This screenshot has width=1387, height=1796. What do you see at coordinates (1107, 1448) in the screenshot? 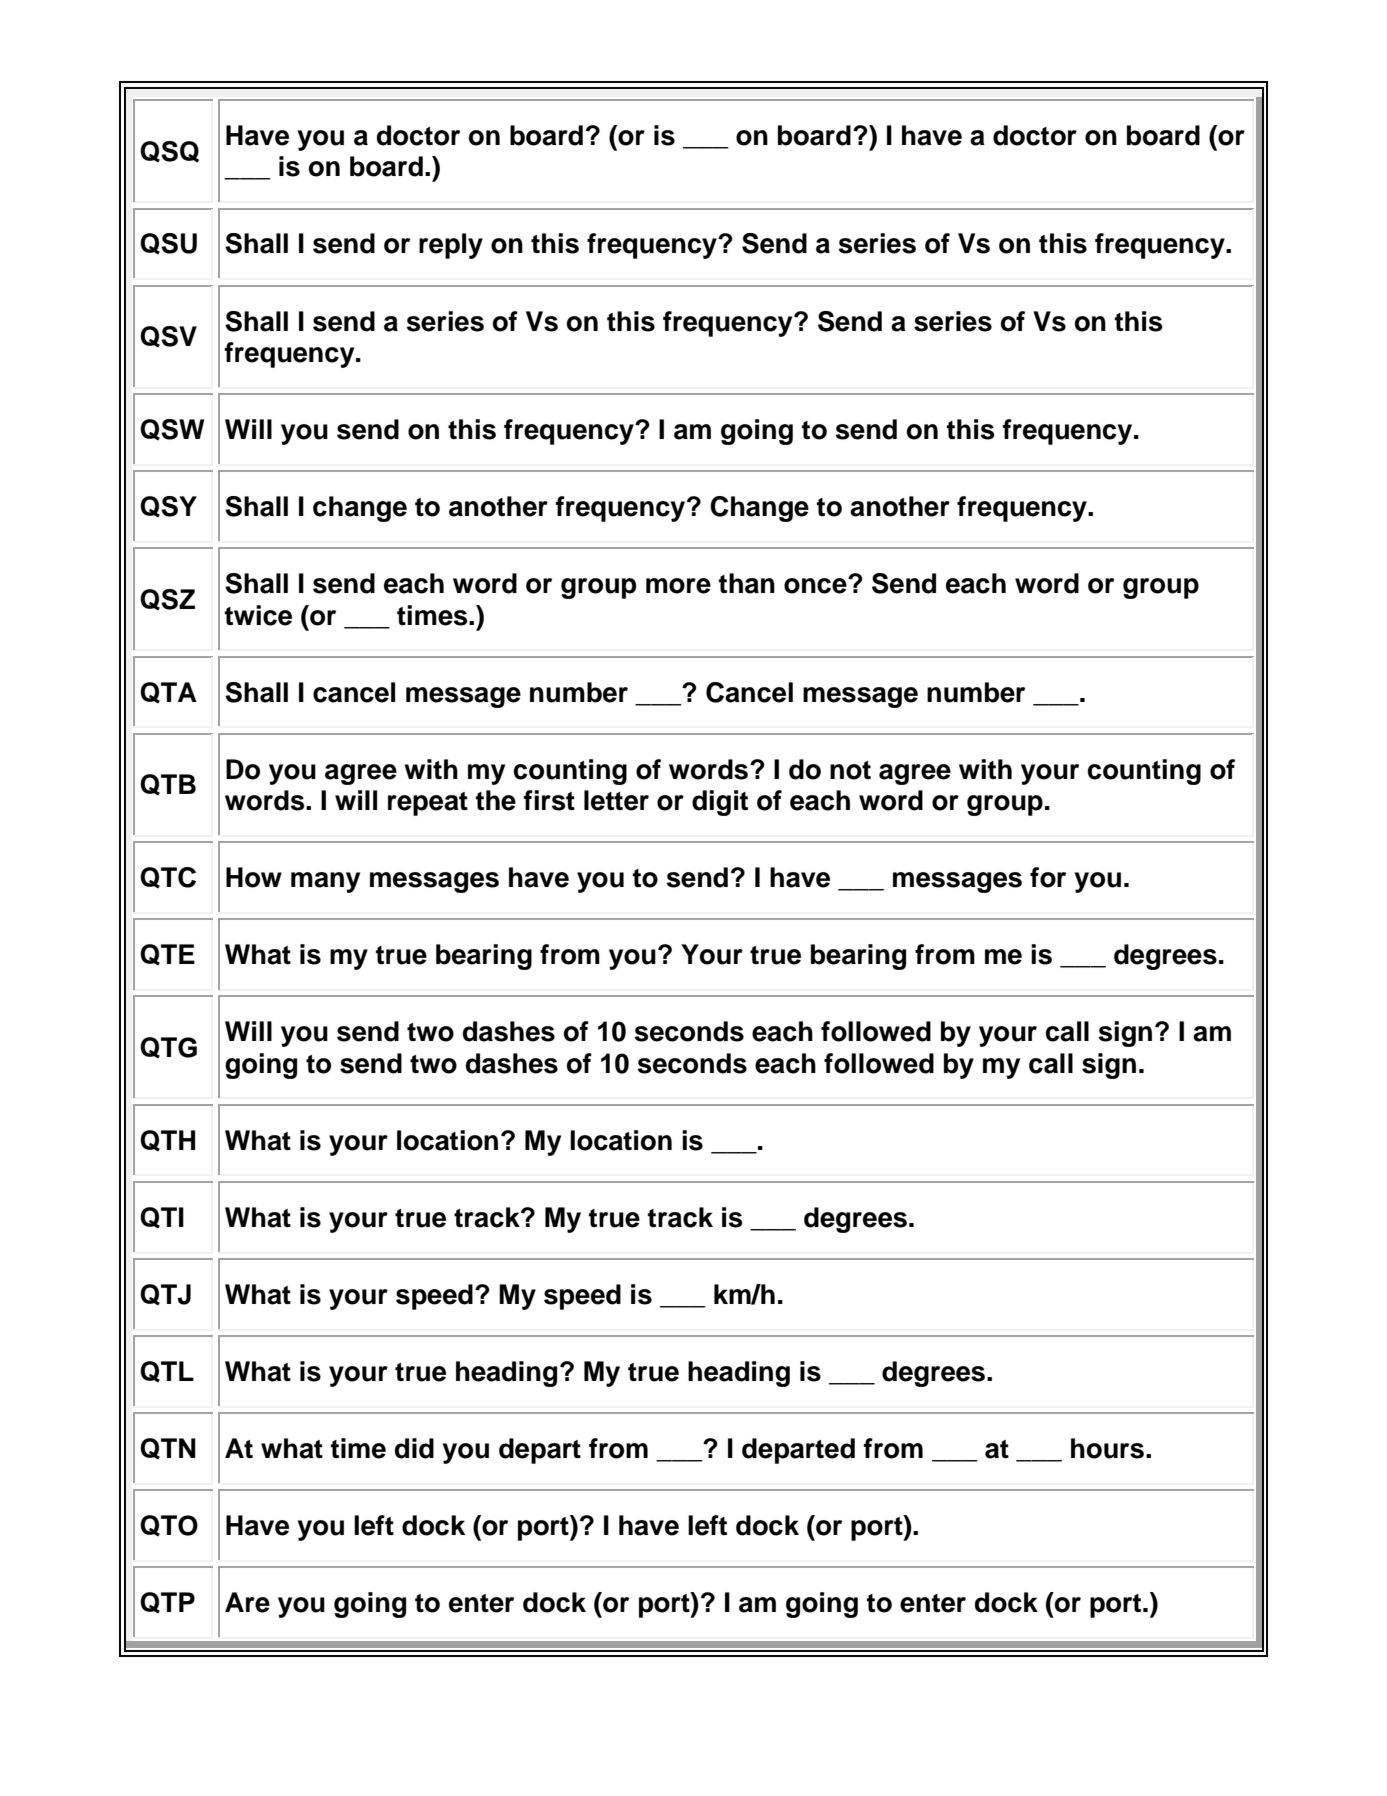
I see `hours` at bounding box center [1107, 1448].
